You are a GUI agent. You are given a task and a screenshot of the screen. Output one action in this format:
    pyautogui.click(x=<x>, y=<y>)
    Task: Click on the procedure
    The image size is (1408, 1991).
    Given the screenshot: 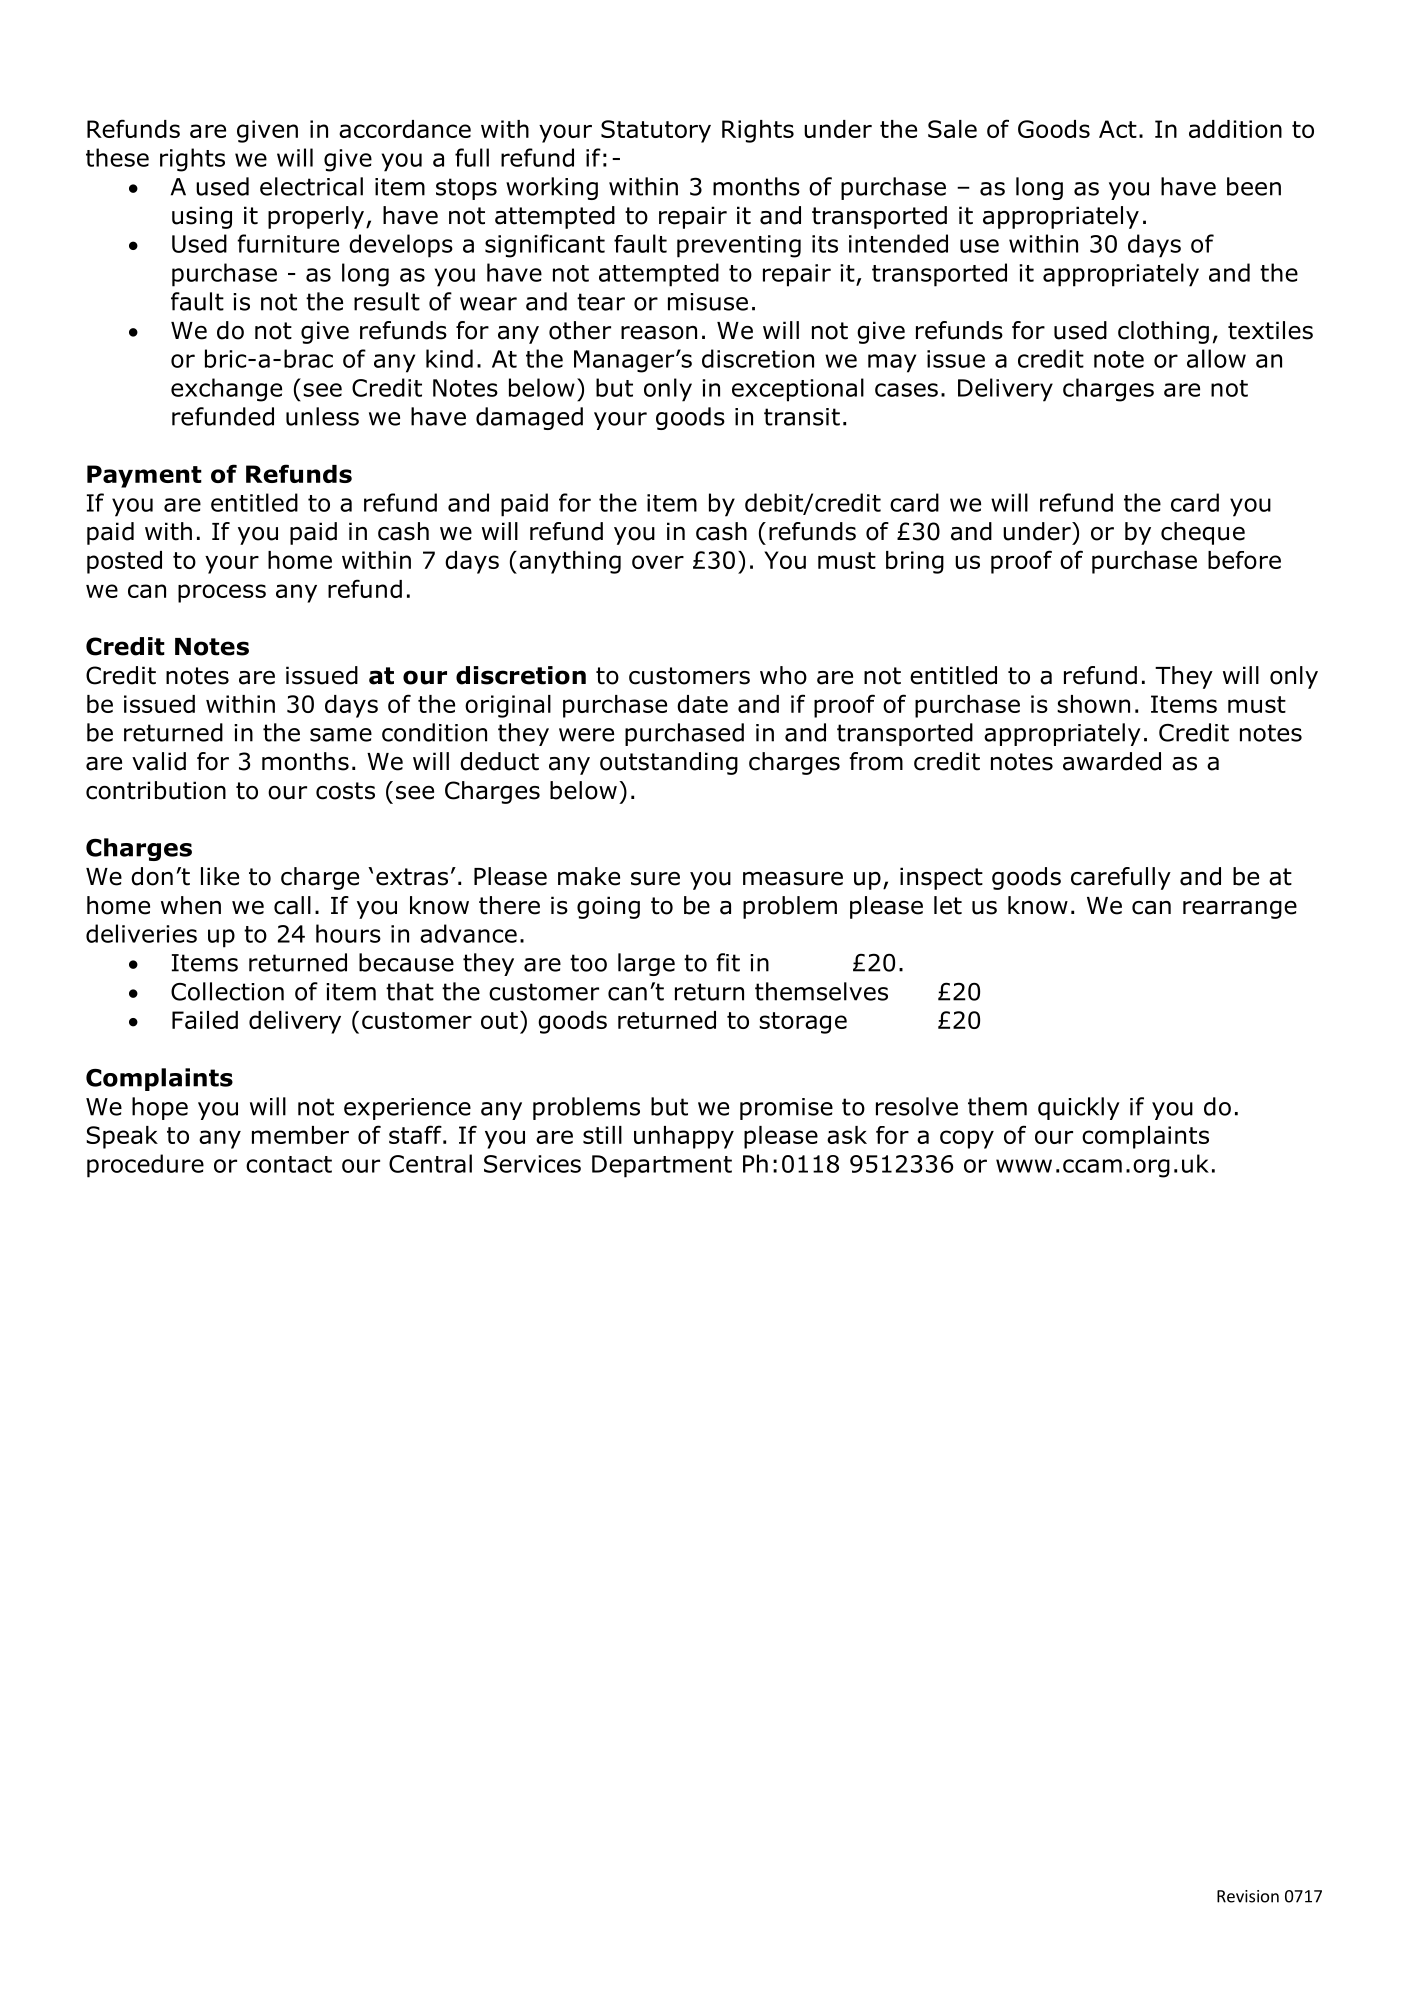 What is the action you would take?
    pyautogui.click(x=145, y=1166)
